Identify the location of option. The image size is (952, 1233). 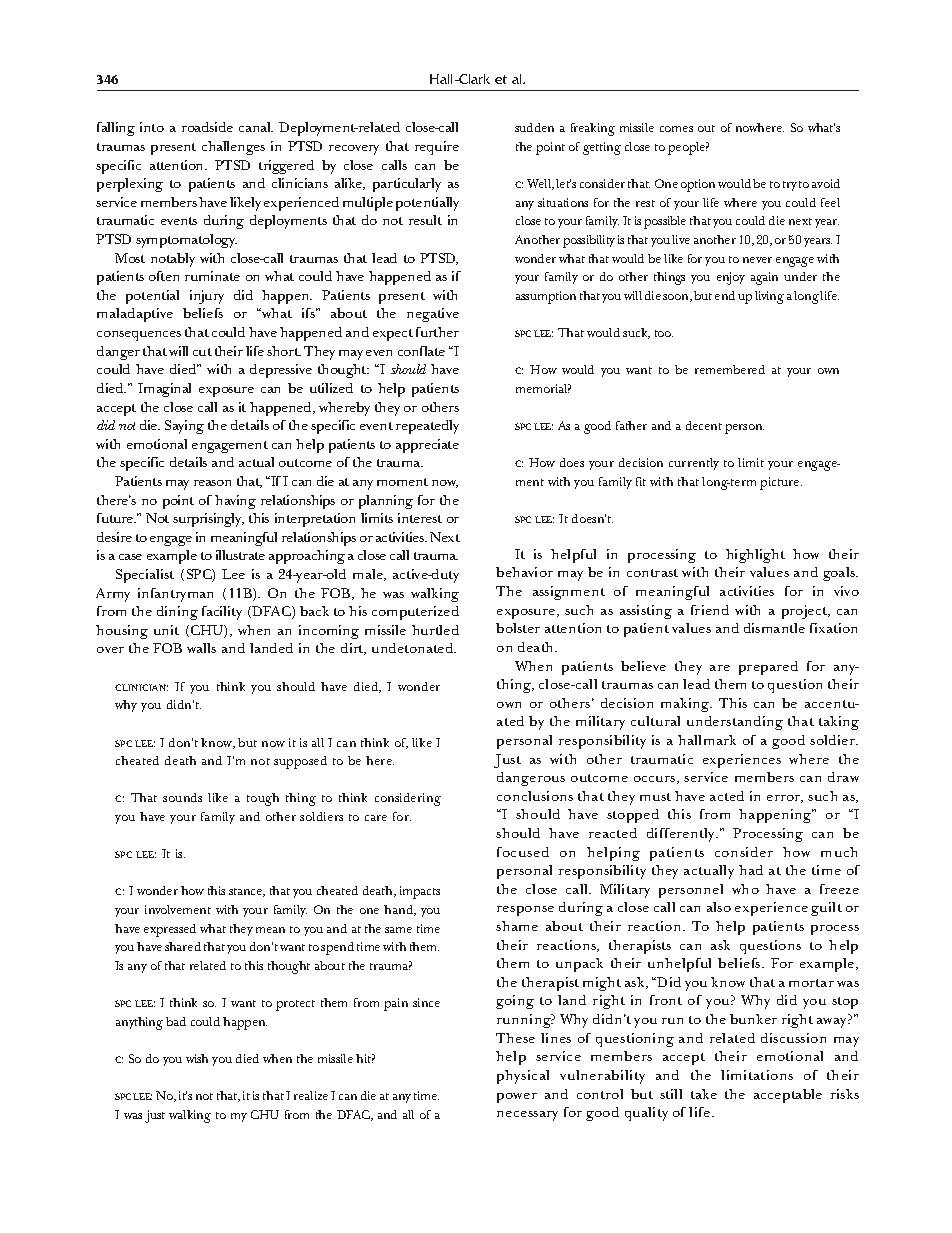
(698, 185).
